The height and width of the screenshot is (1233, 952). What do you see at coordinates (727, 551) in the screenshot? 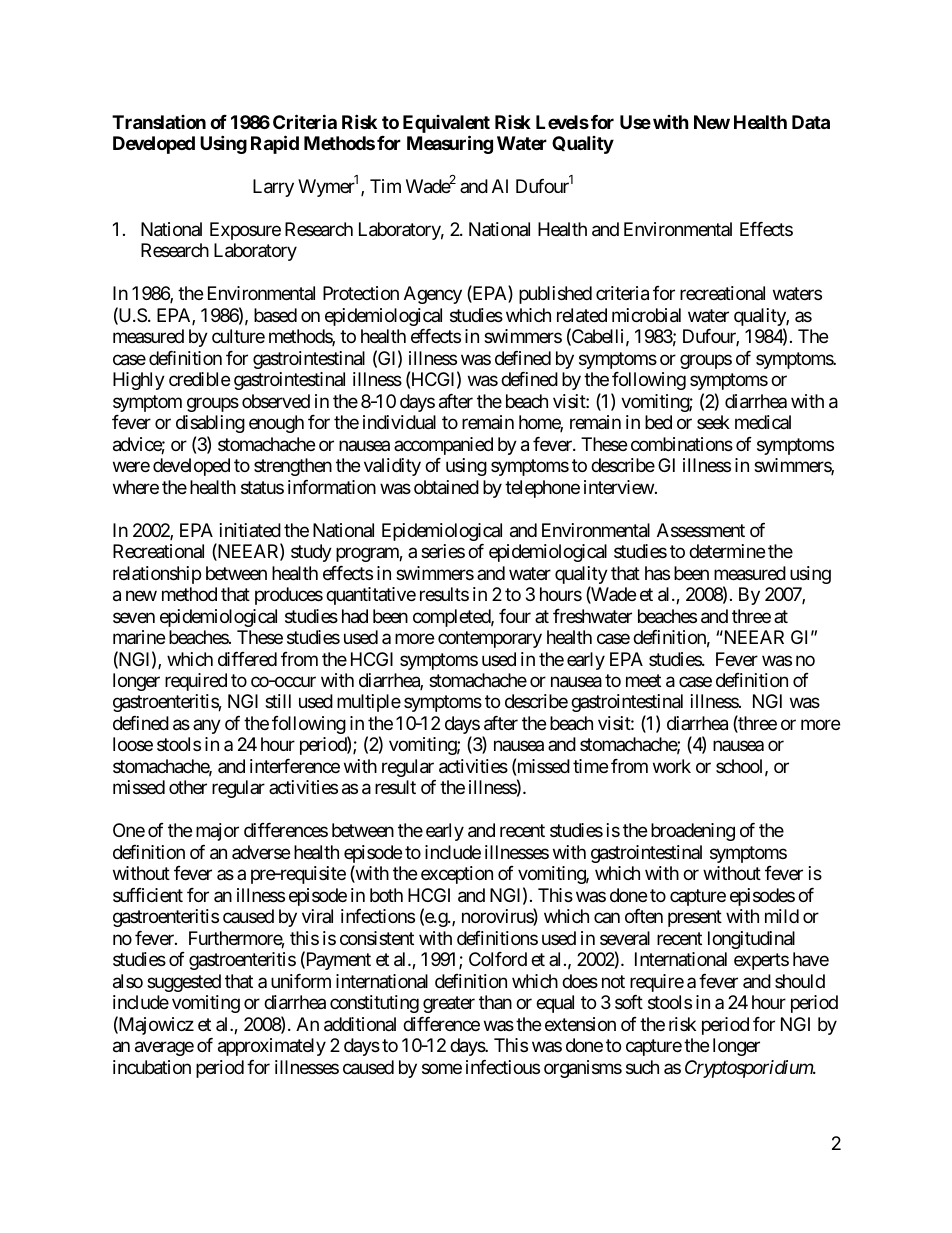
I see `determine` at bounding box center [727, 551].
